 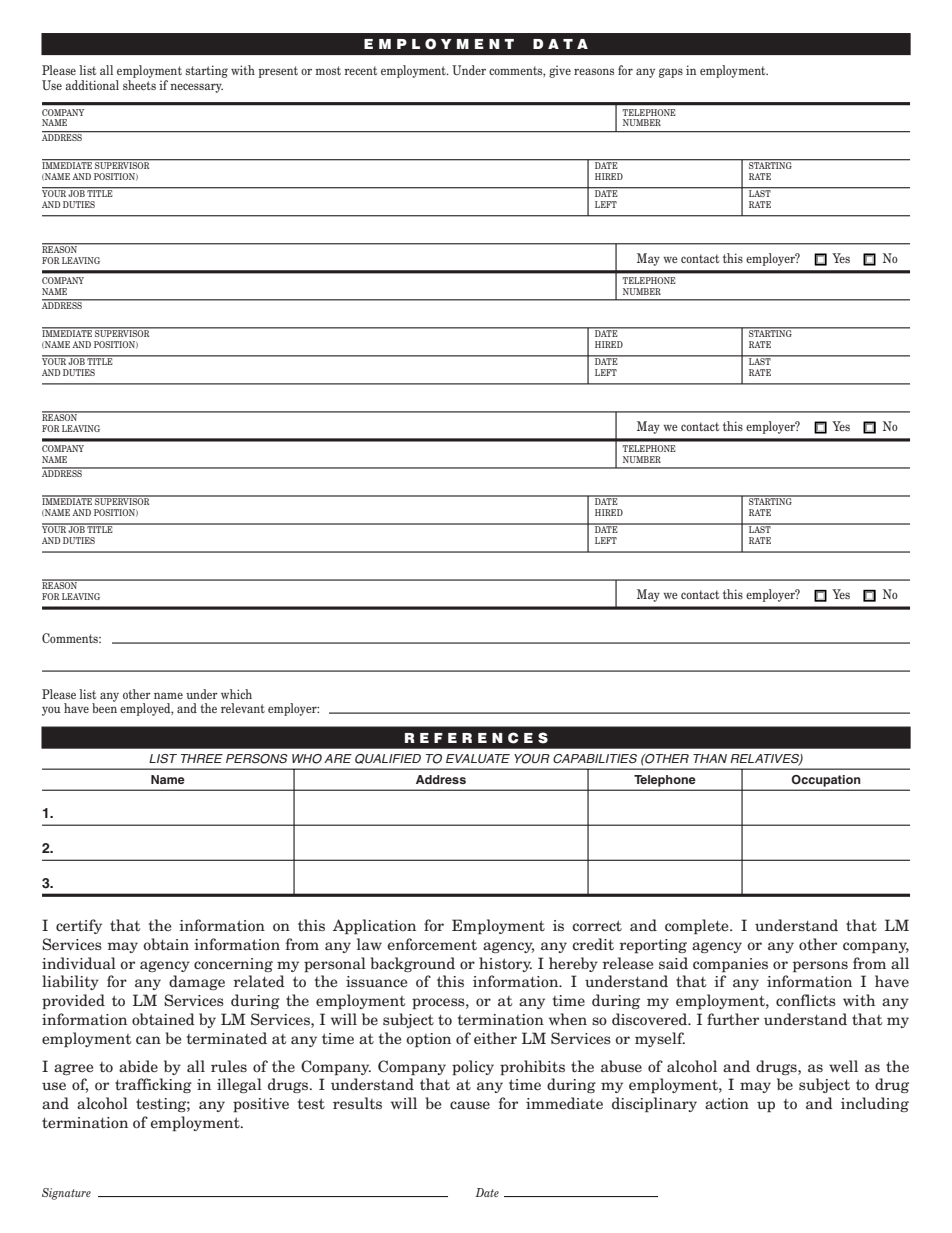 I want to click on THAN, so click(x=710, y=758).
